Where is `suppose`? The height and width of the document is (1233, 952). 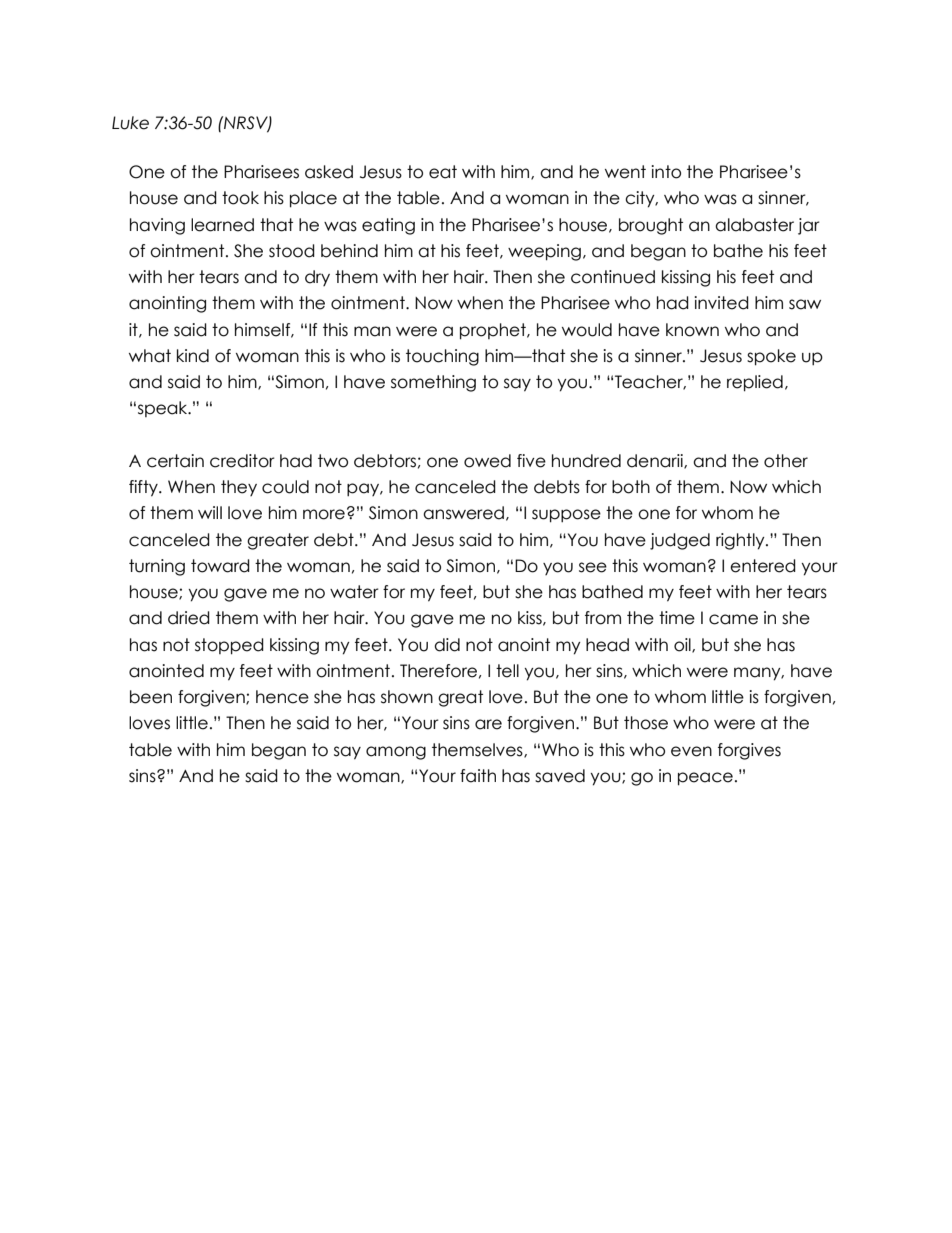
suppose is located at coordinates (566, 516).
